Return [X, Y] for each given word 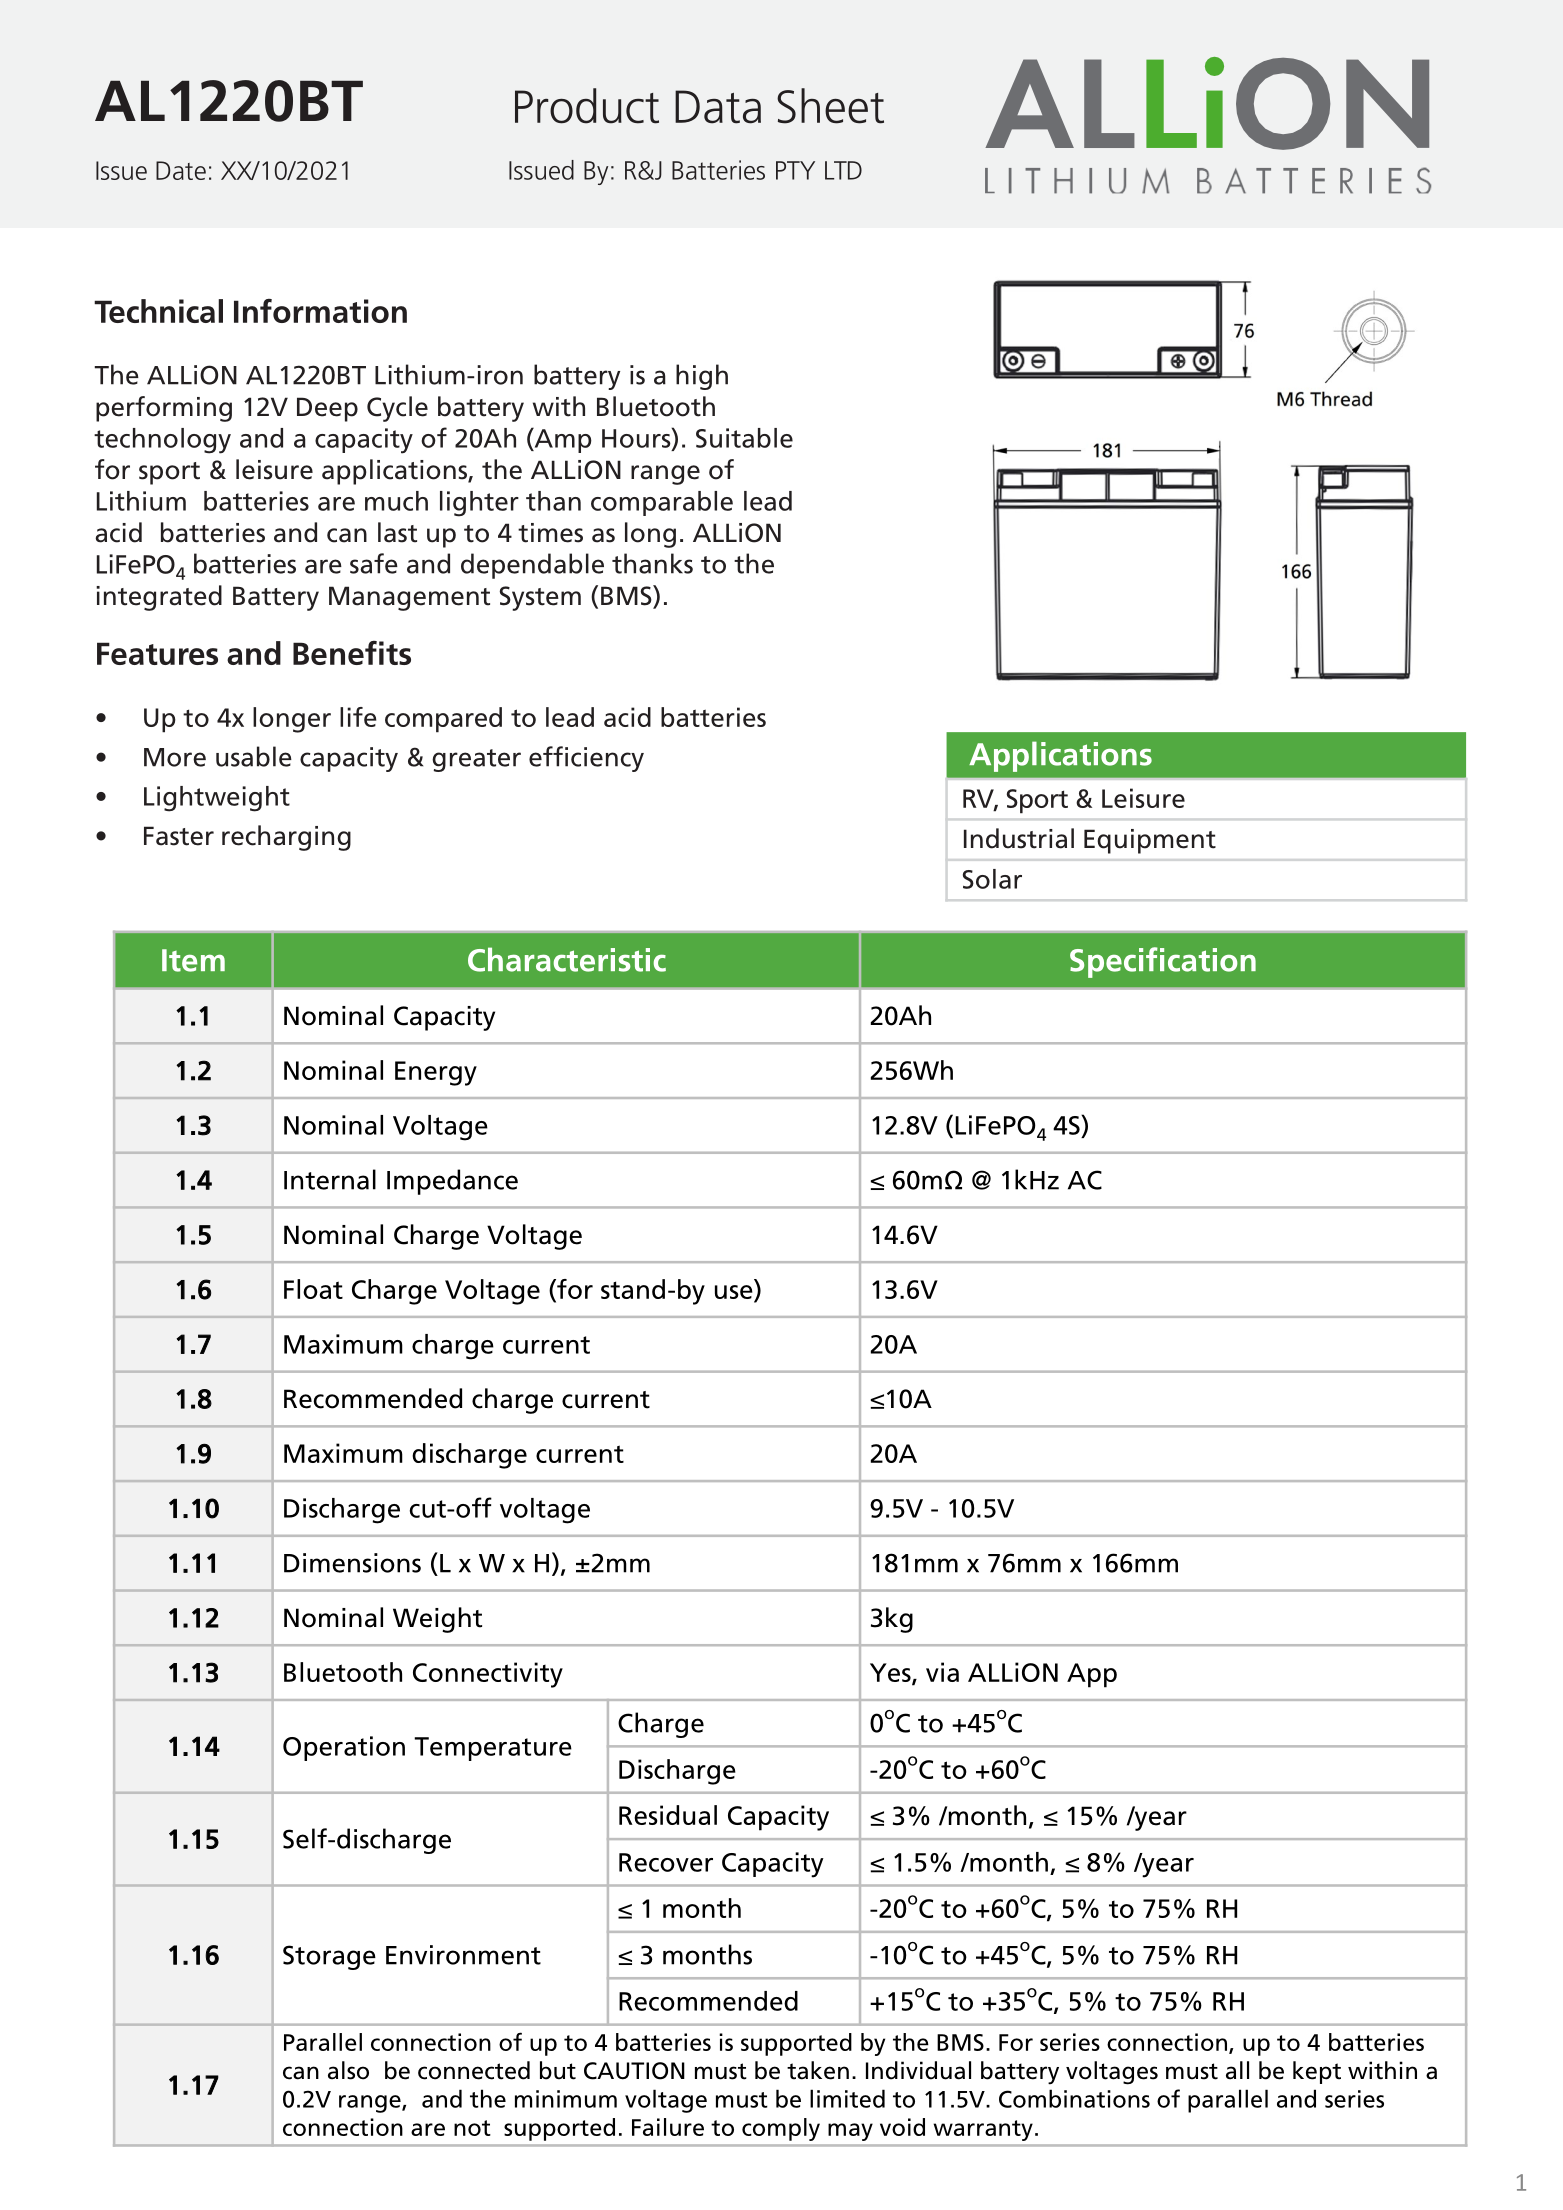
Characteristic [567, 959]
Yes [891, 1673]
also [348, 2070]
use [734, 1292]
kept [1317, 2072]
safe [374, 563]
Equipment [1150, 841]
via [942, 1672]
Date [181, 170]
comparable [662, 503]
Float [313, 1289]
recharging [286, 838]
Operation [344, 1748]
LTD [843, 170]
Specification [1163, 962]
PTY [795, 170]
